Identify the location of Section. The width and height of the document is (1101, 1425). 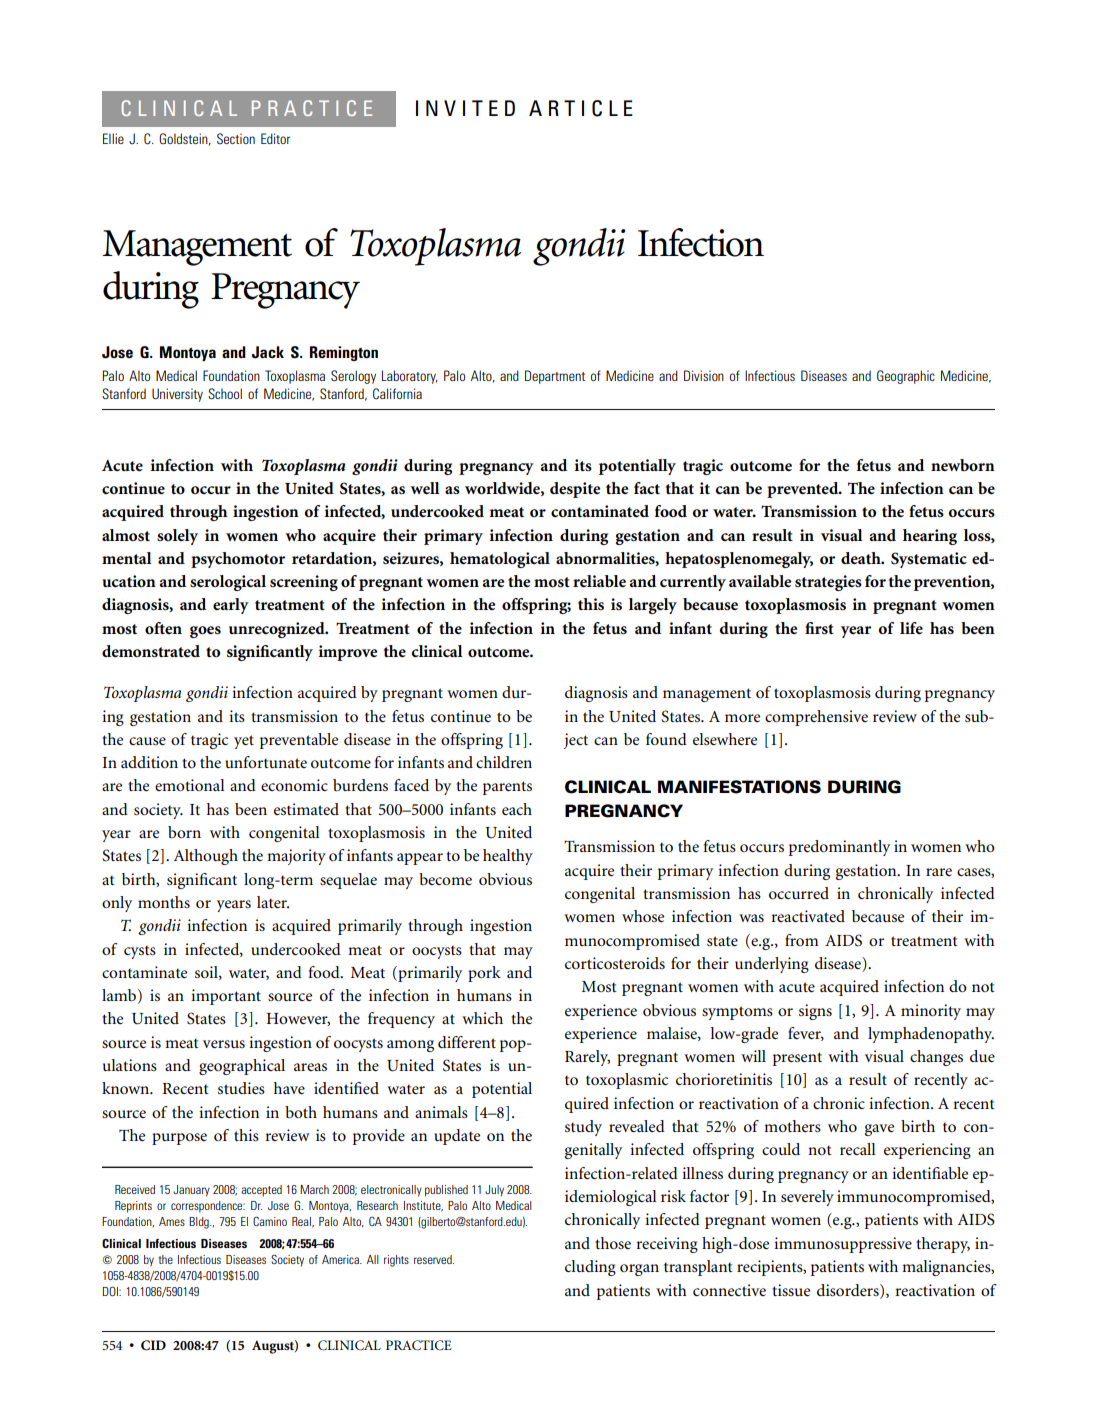
(236, 138).
